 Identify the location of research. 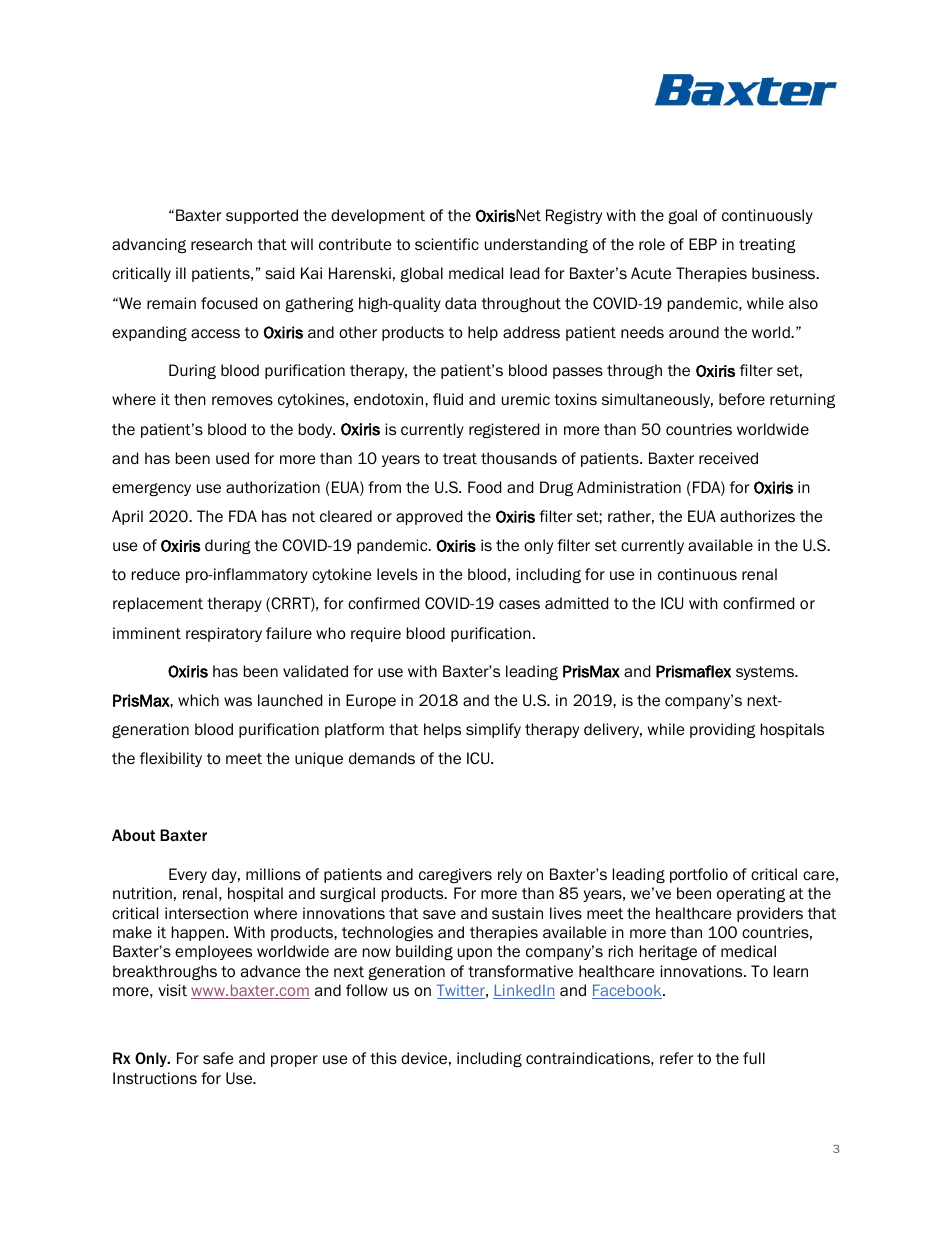
(221, 244).
